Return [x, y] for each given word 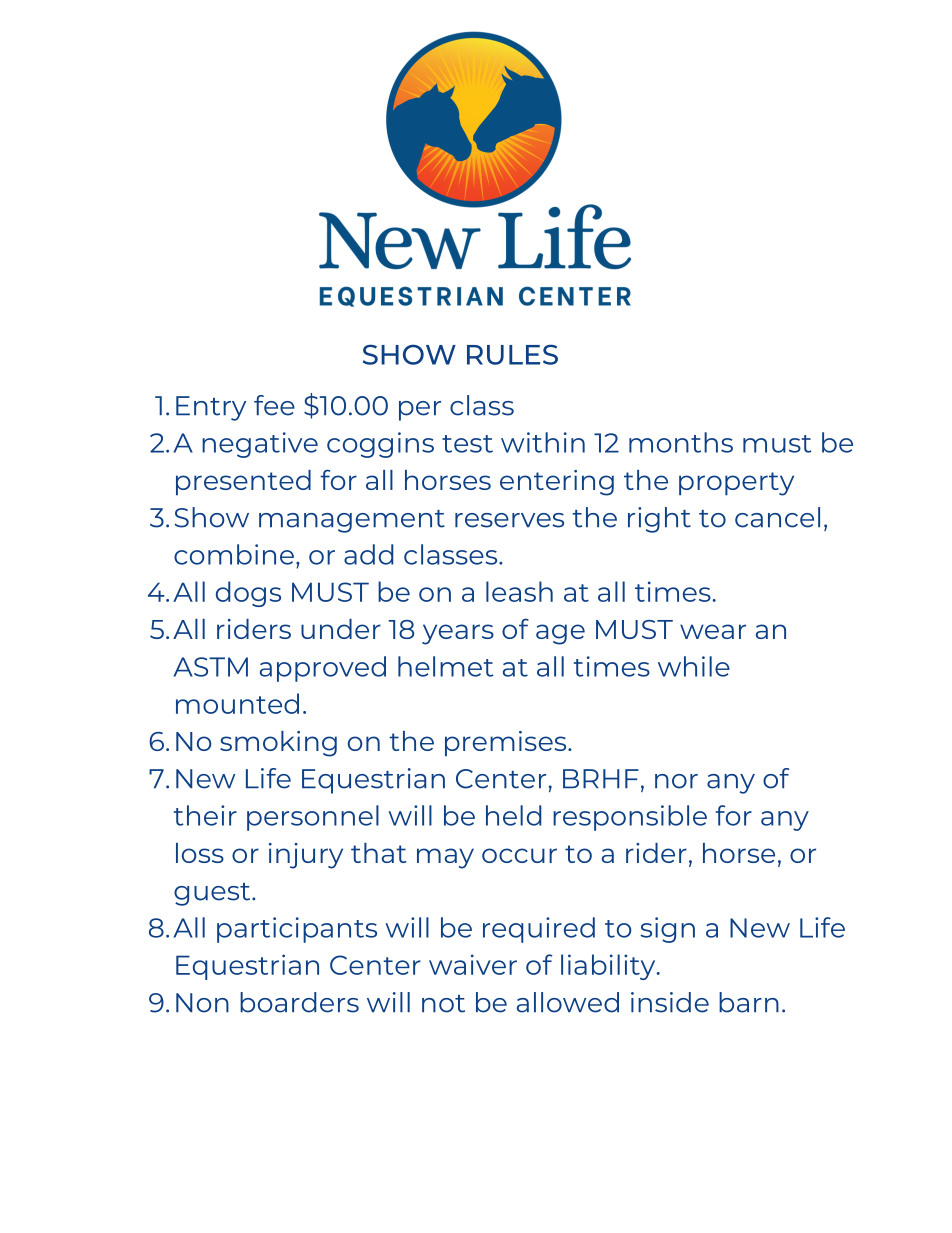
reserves [509, 520]
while [694, 666]
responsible [630, 818]
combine [234, 554]
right [659, 520]
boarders [299, 1002]
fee [274, 405]
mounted [237, 703]
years [458, 634]
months [681, 442]
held [513, 815]
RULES [512, 354]
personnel [313, 818]
